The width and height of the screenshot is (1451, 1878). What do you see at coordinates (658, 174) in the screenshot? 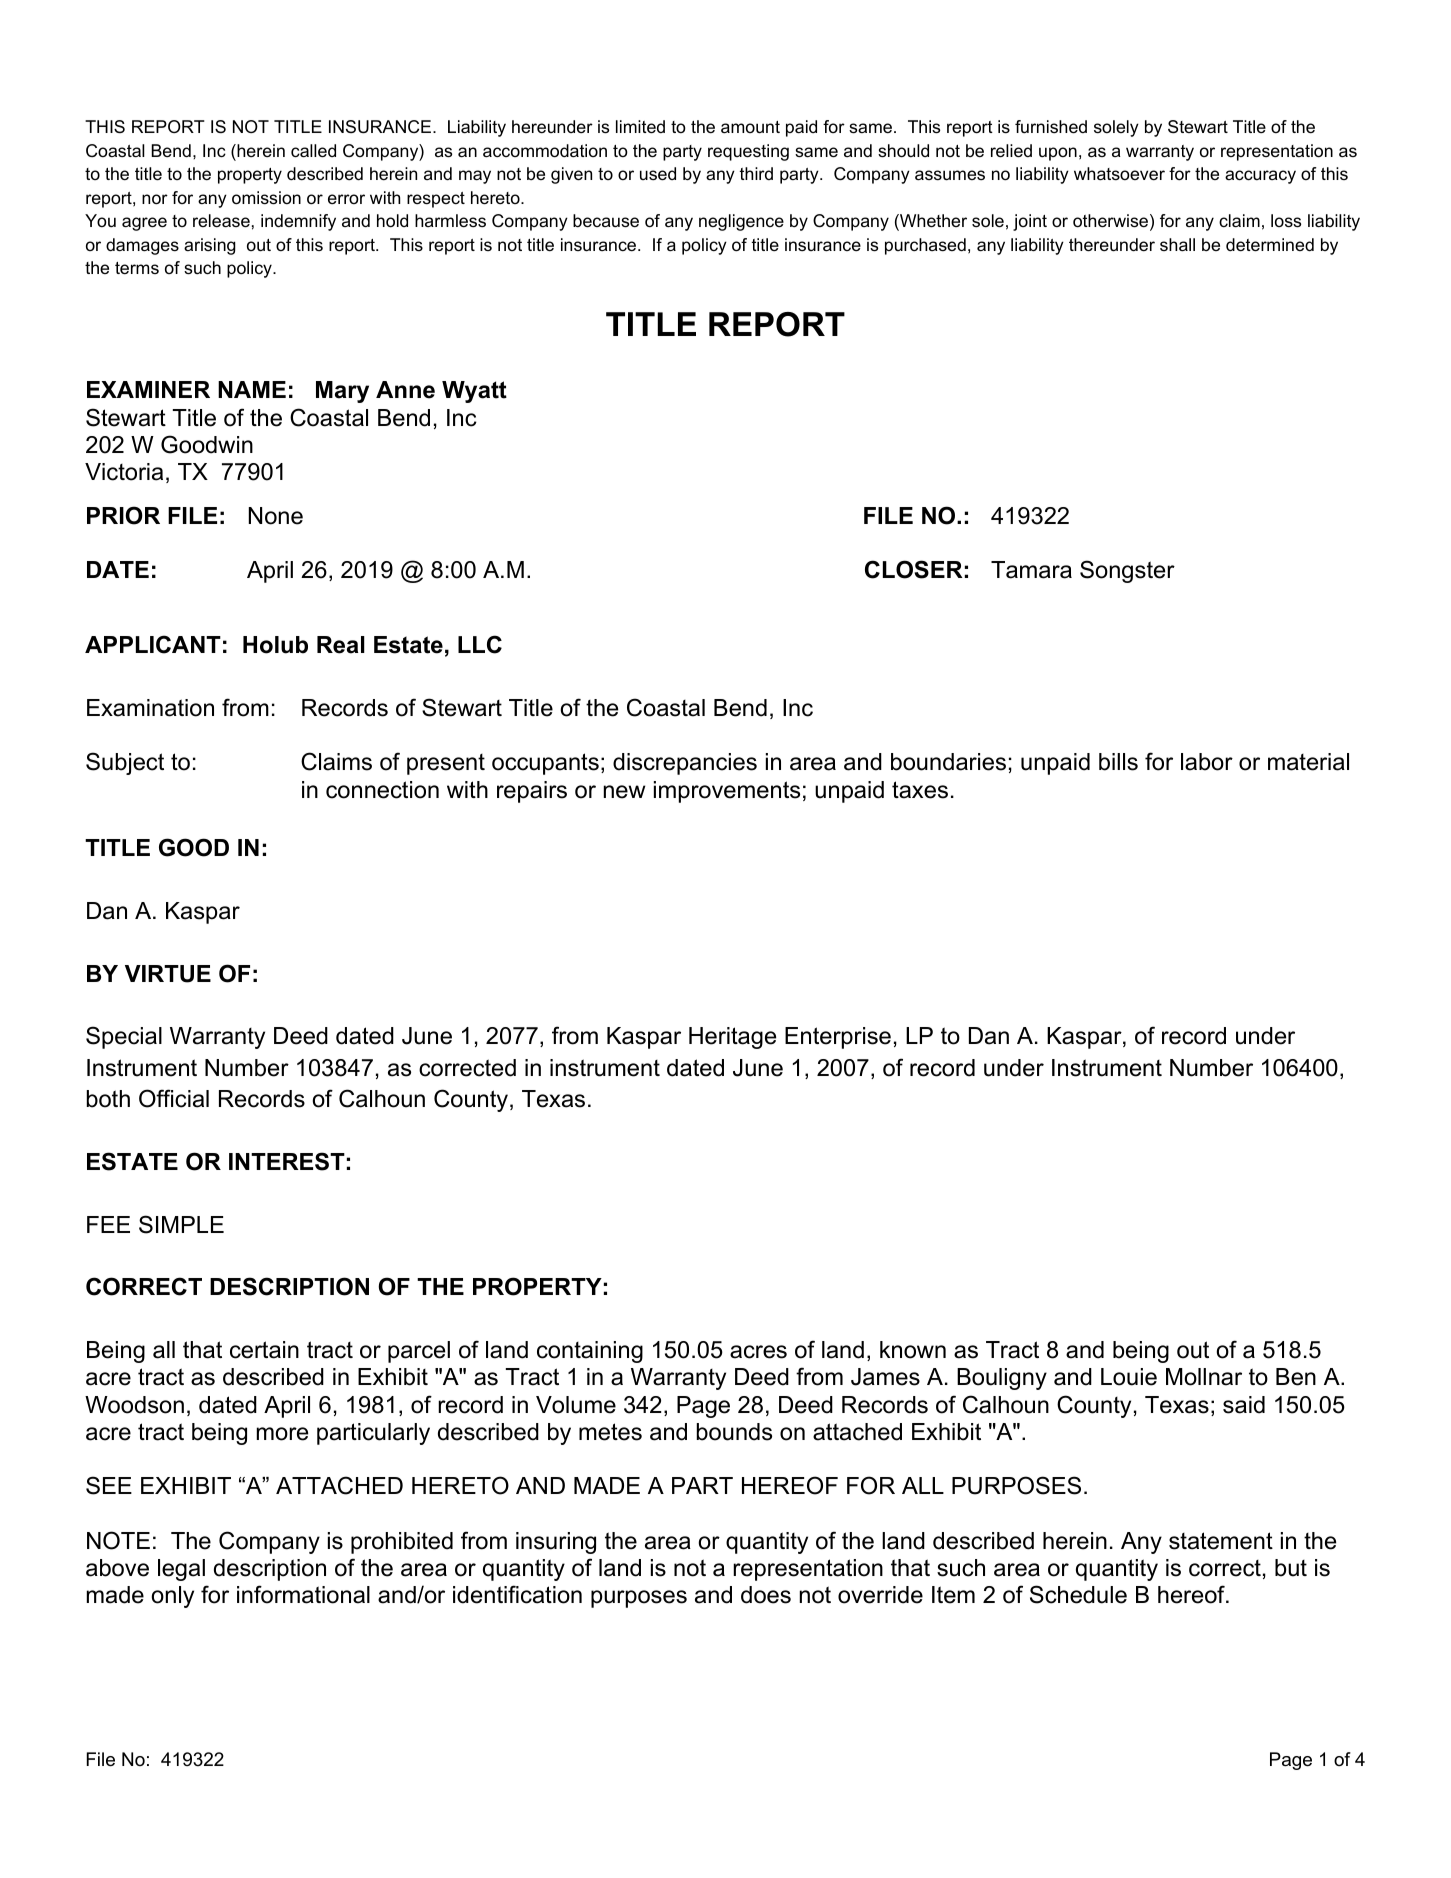
I see `used` at bounding box center [658, 174].
